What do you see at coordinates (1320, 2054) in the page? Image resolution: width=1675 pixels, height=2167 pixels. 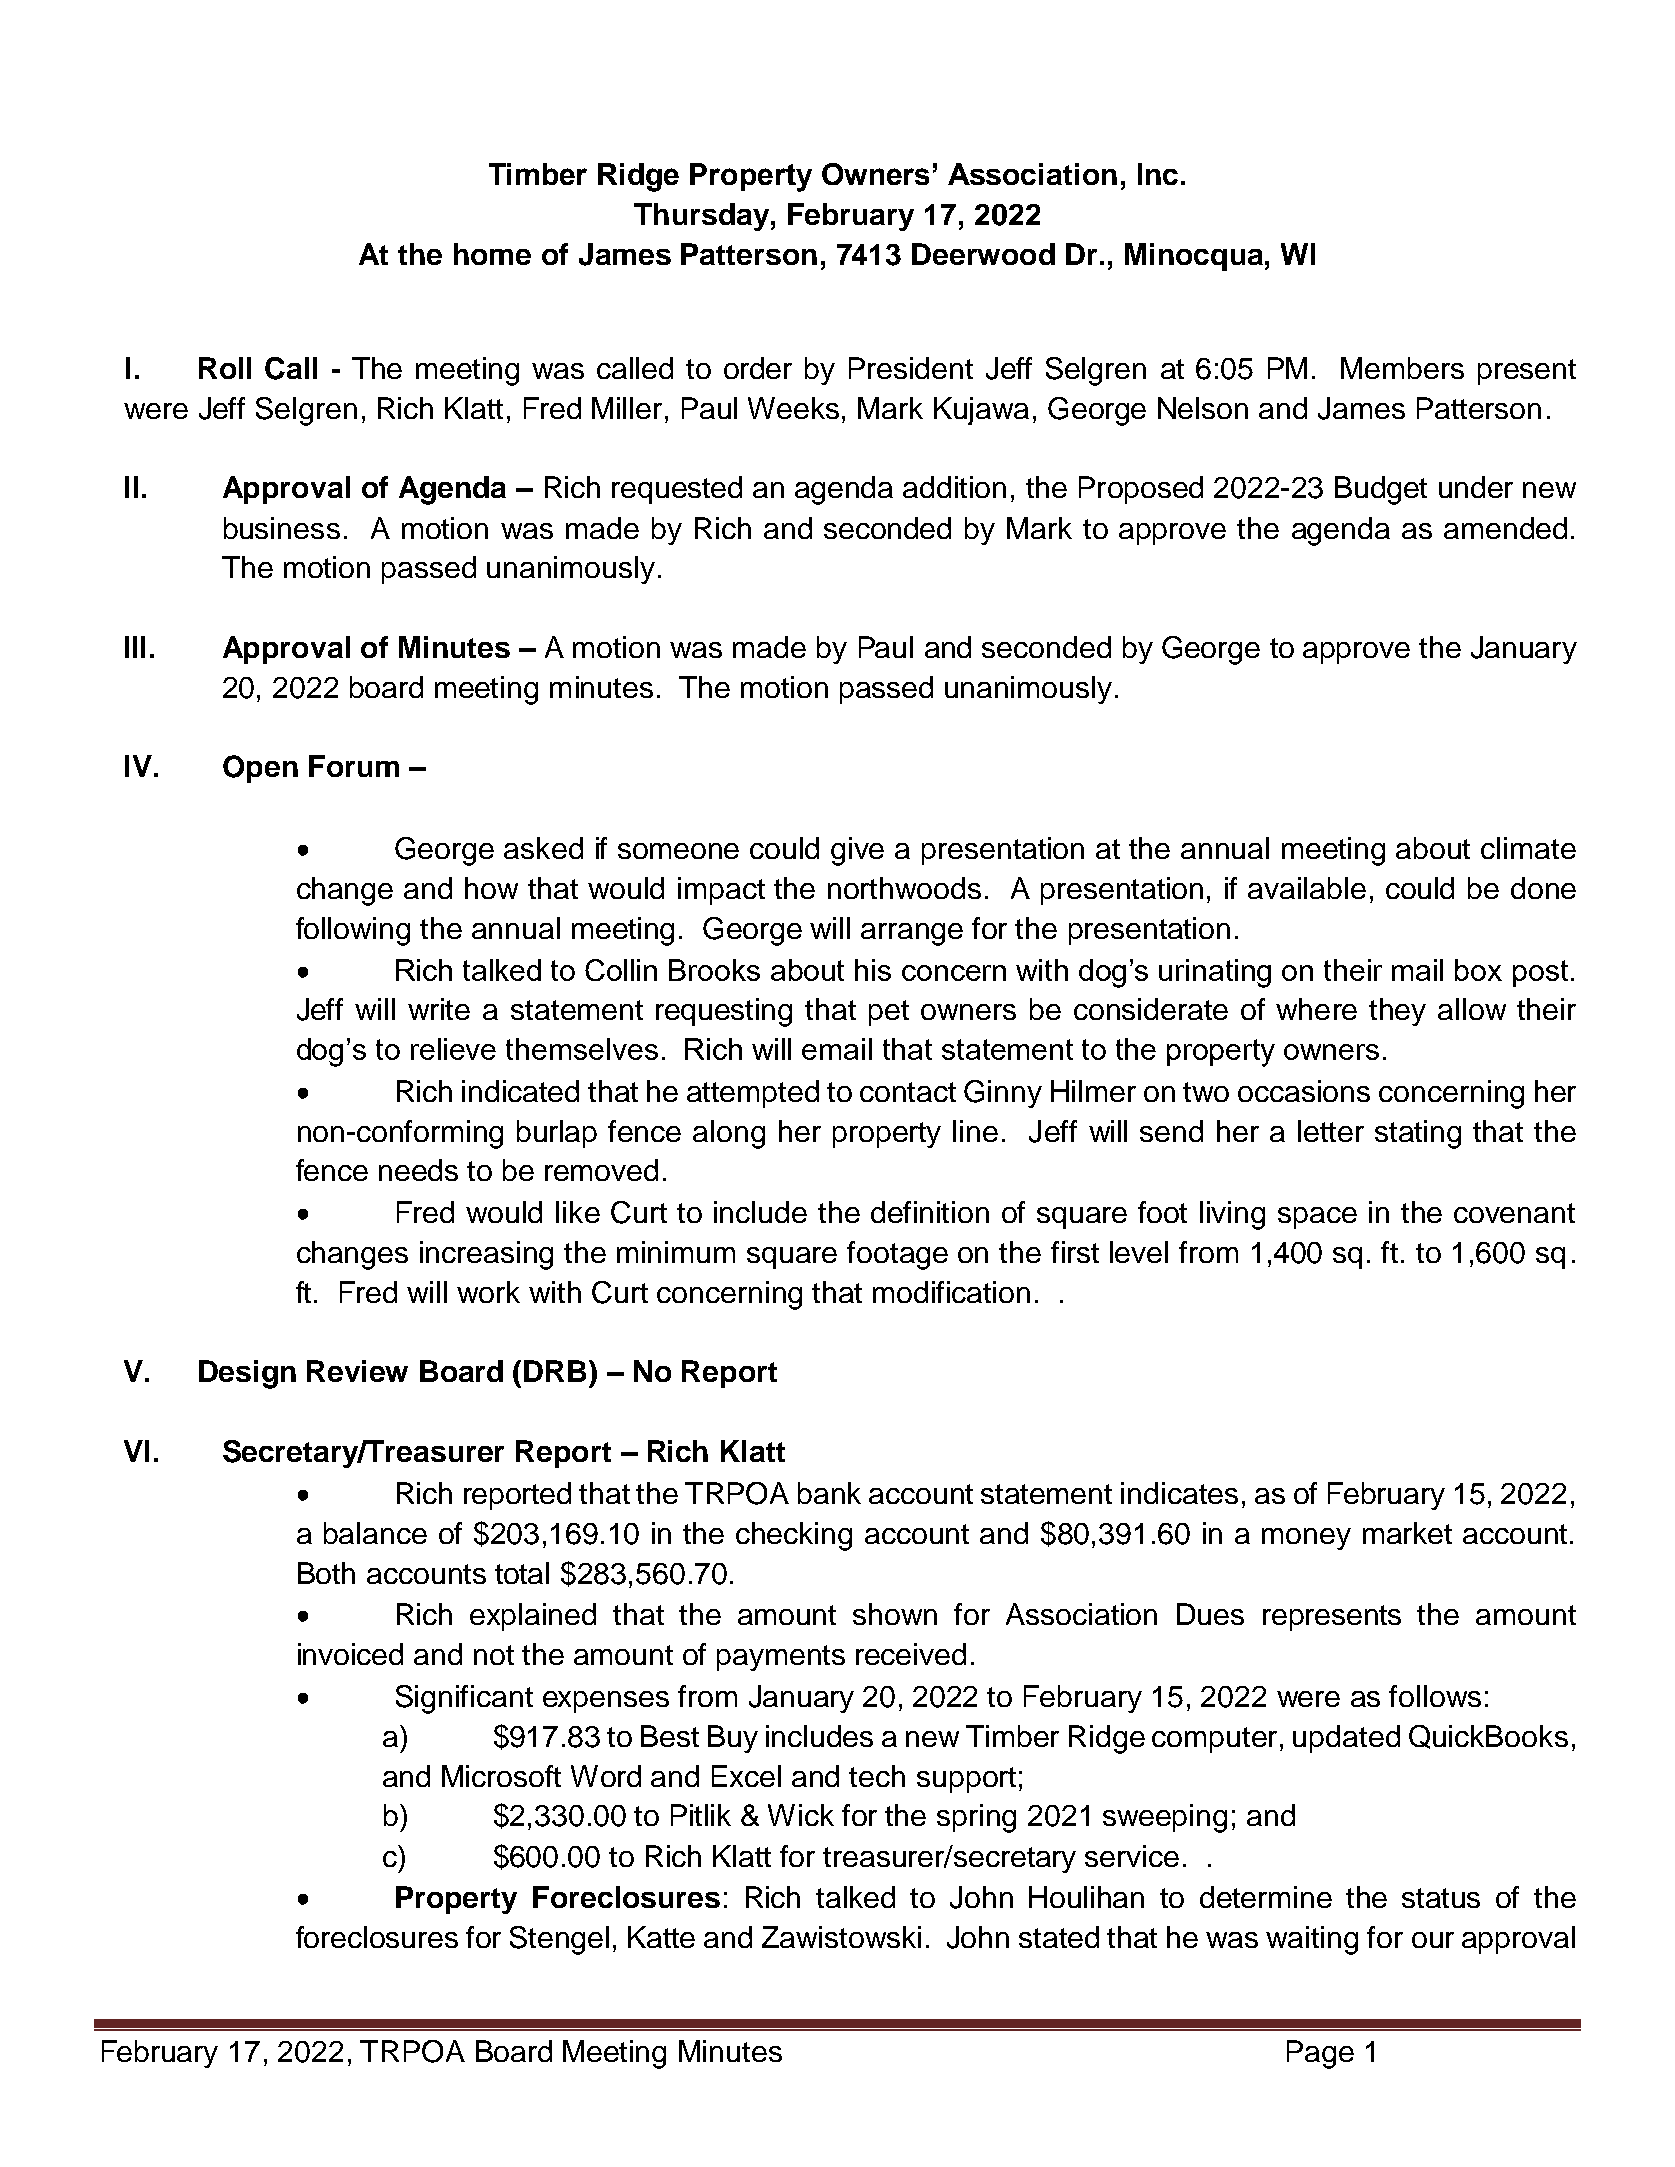 I see `Page` at bounding box center [1320, 2054].
